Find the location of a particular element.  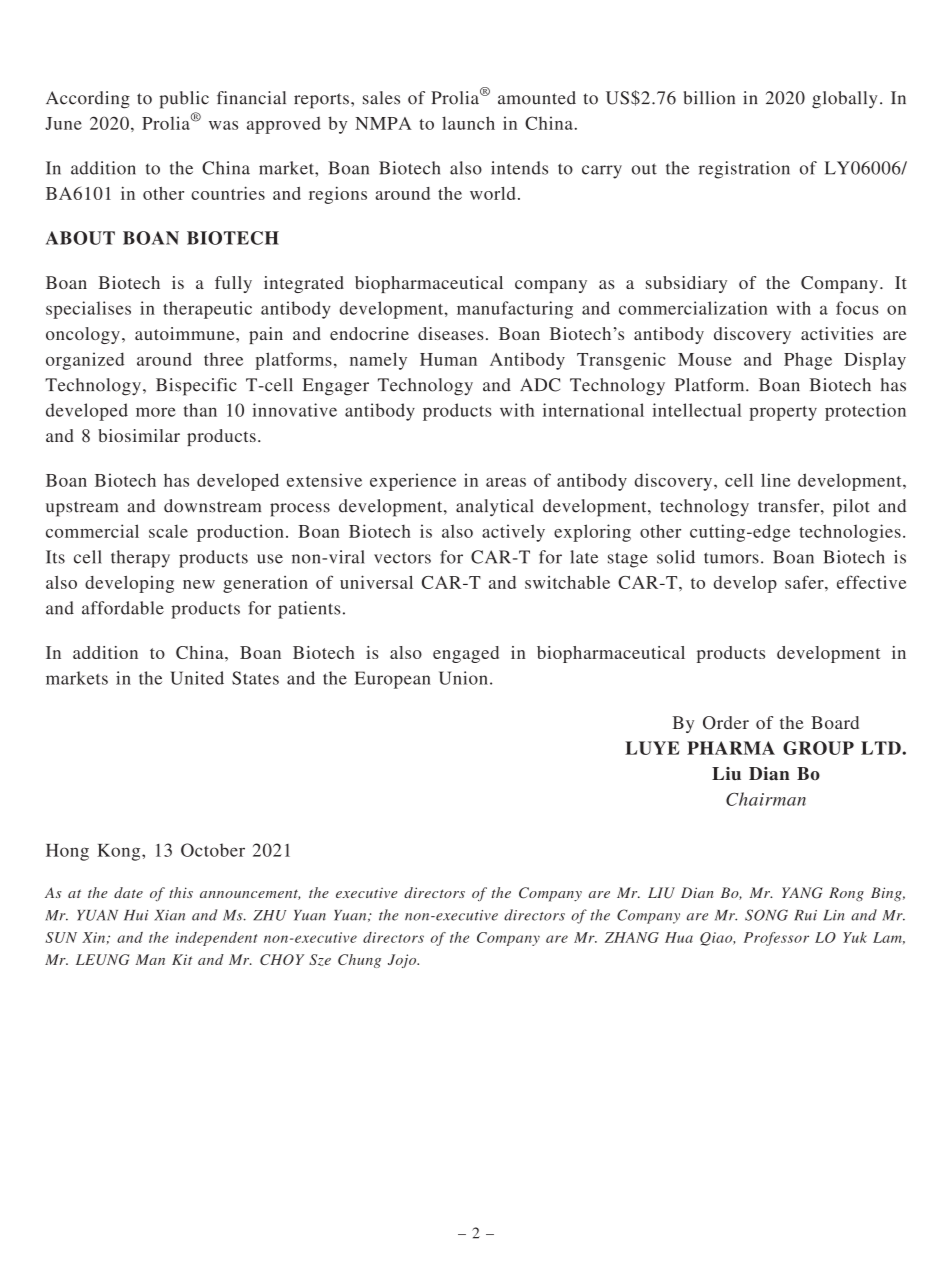

Xian is located at coordinates (169, 915).
